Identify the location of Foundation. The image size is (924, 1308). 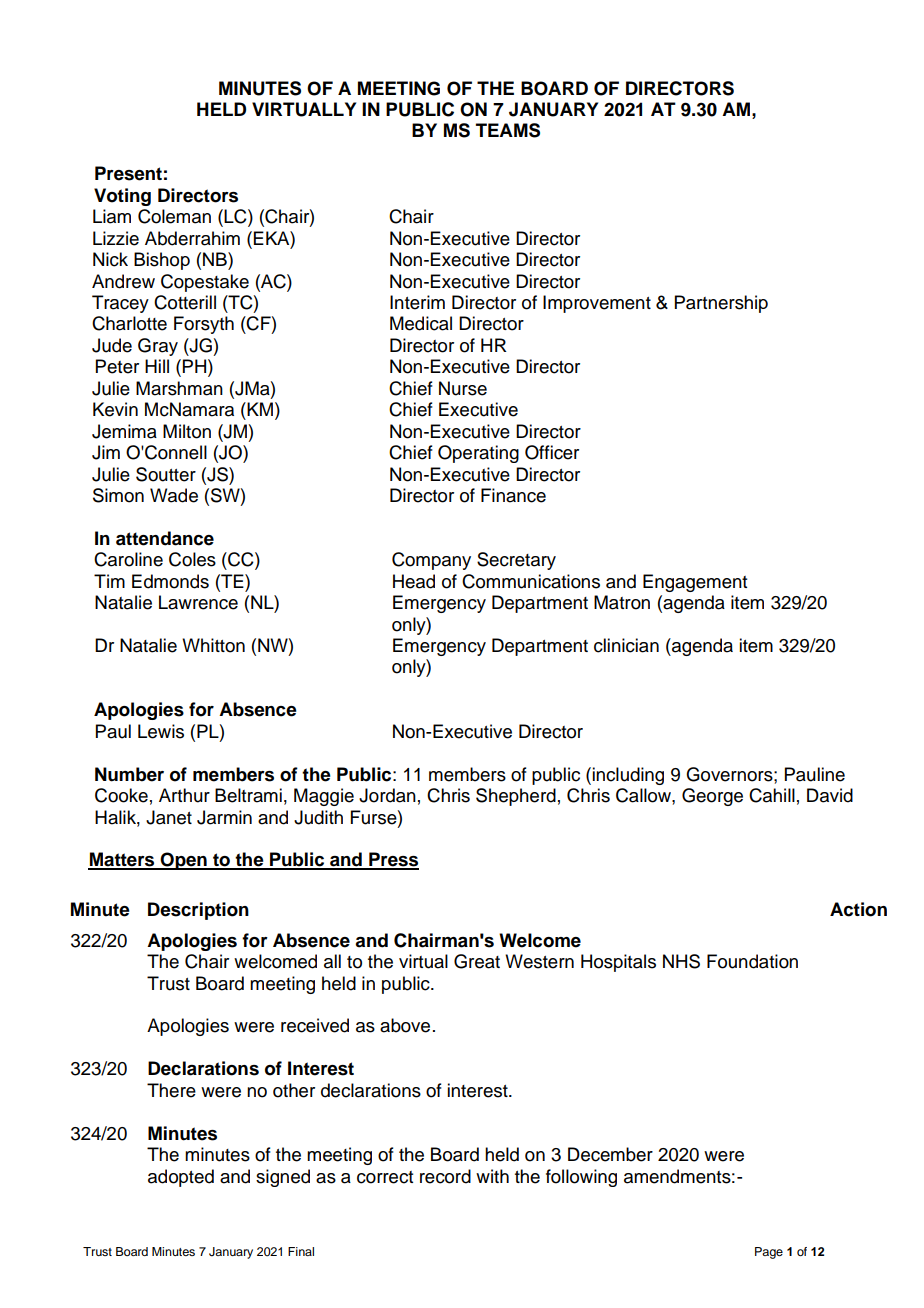
(752, 961).
